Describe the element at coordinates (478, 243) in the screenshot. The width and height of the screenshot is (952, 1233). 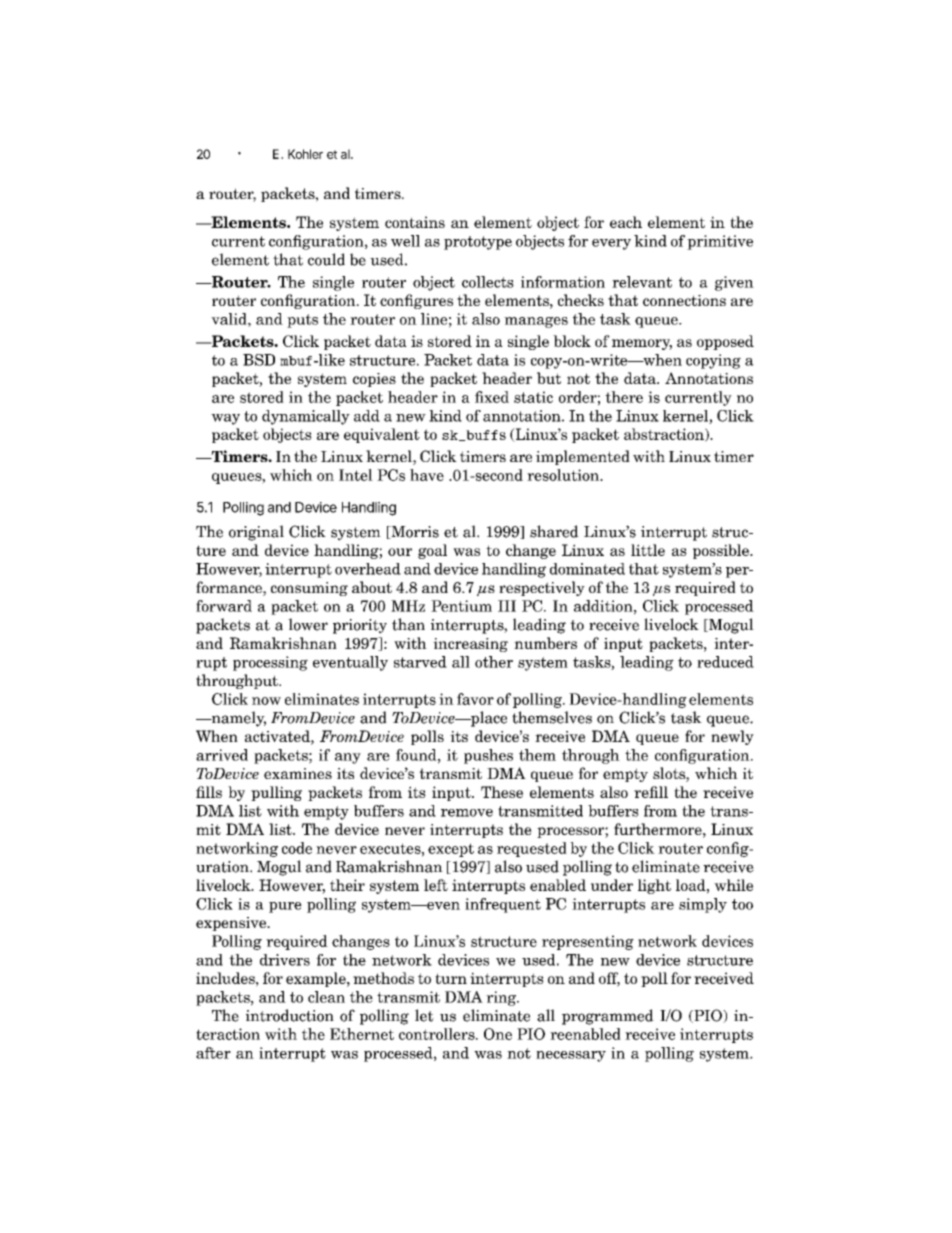
I see `prototype` at that location.
